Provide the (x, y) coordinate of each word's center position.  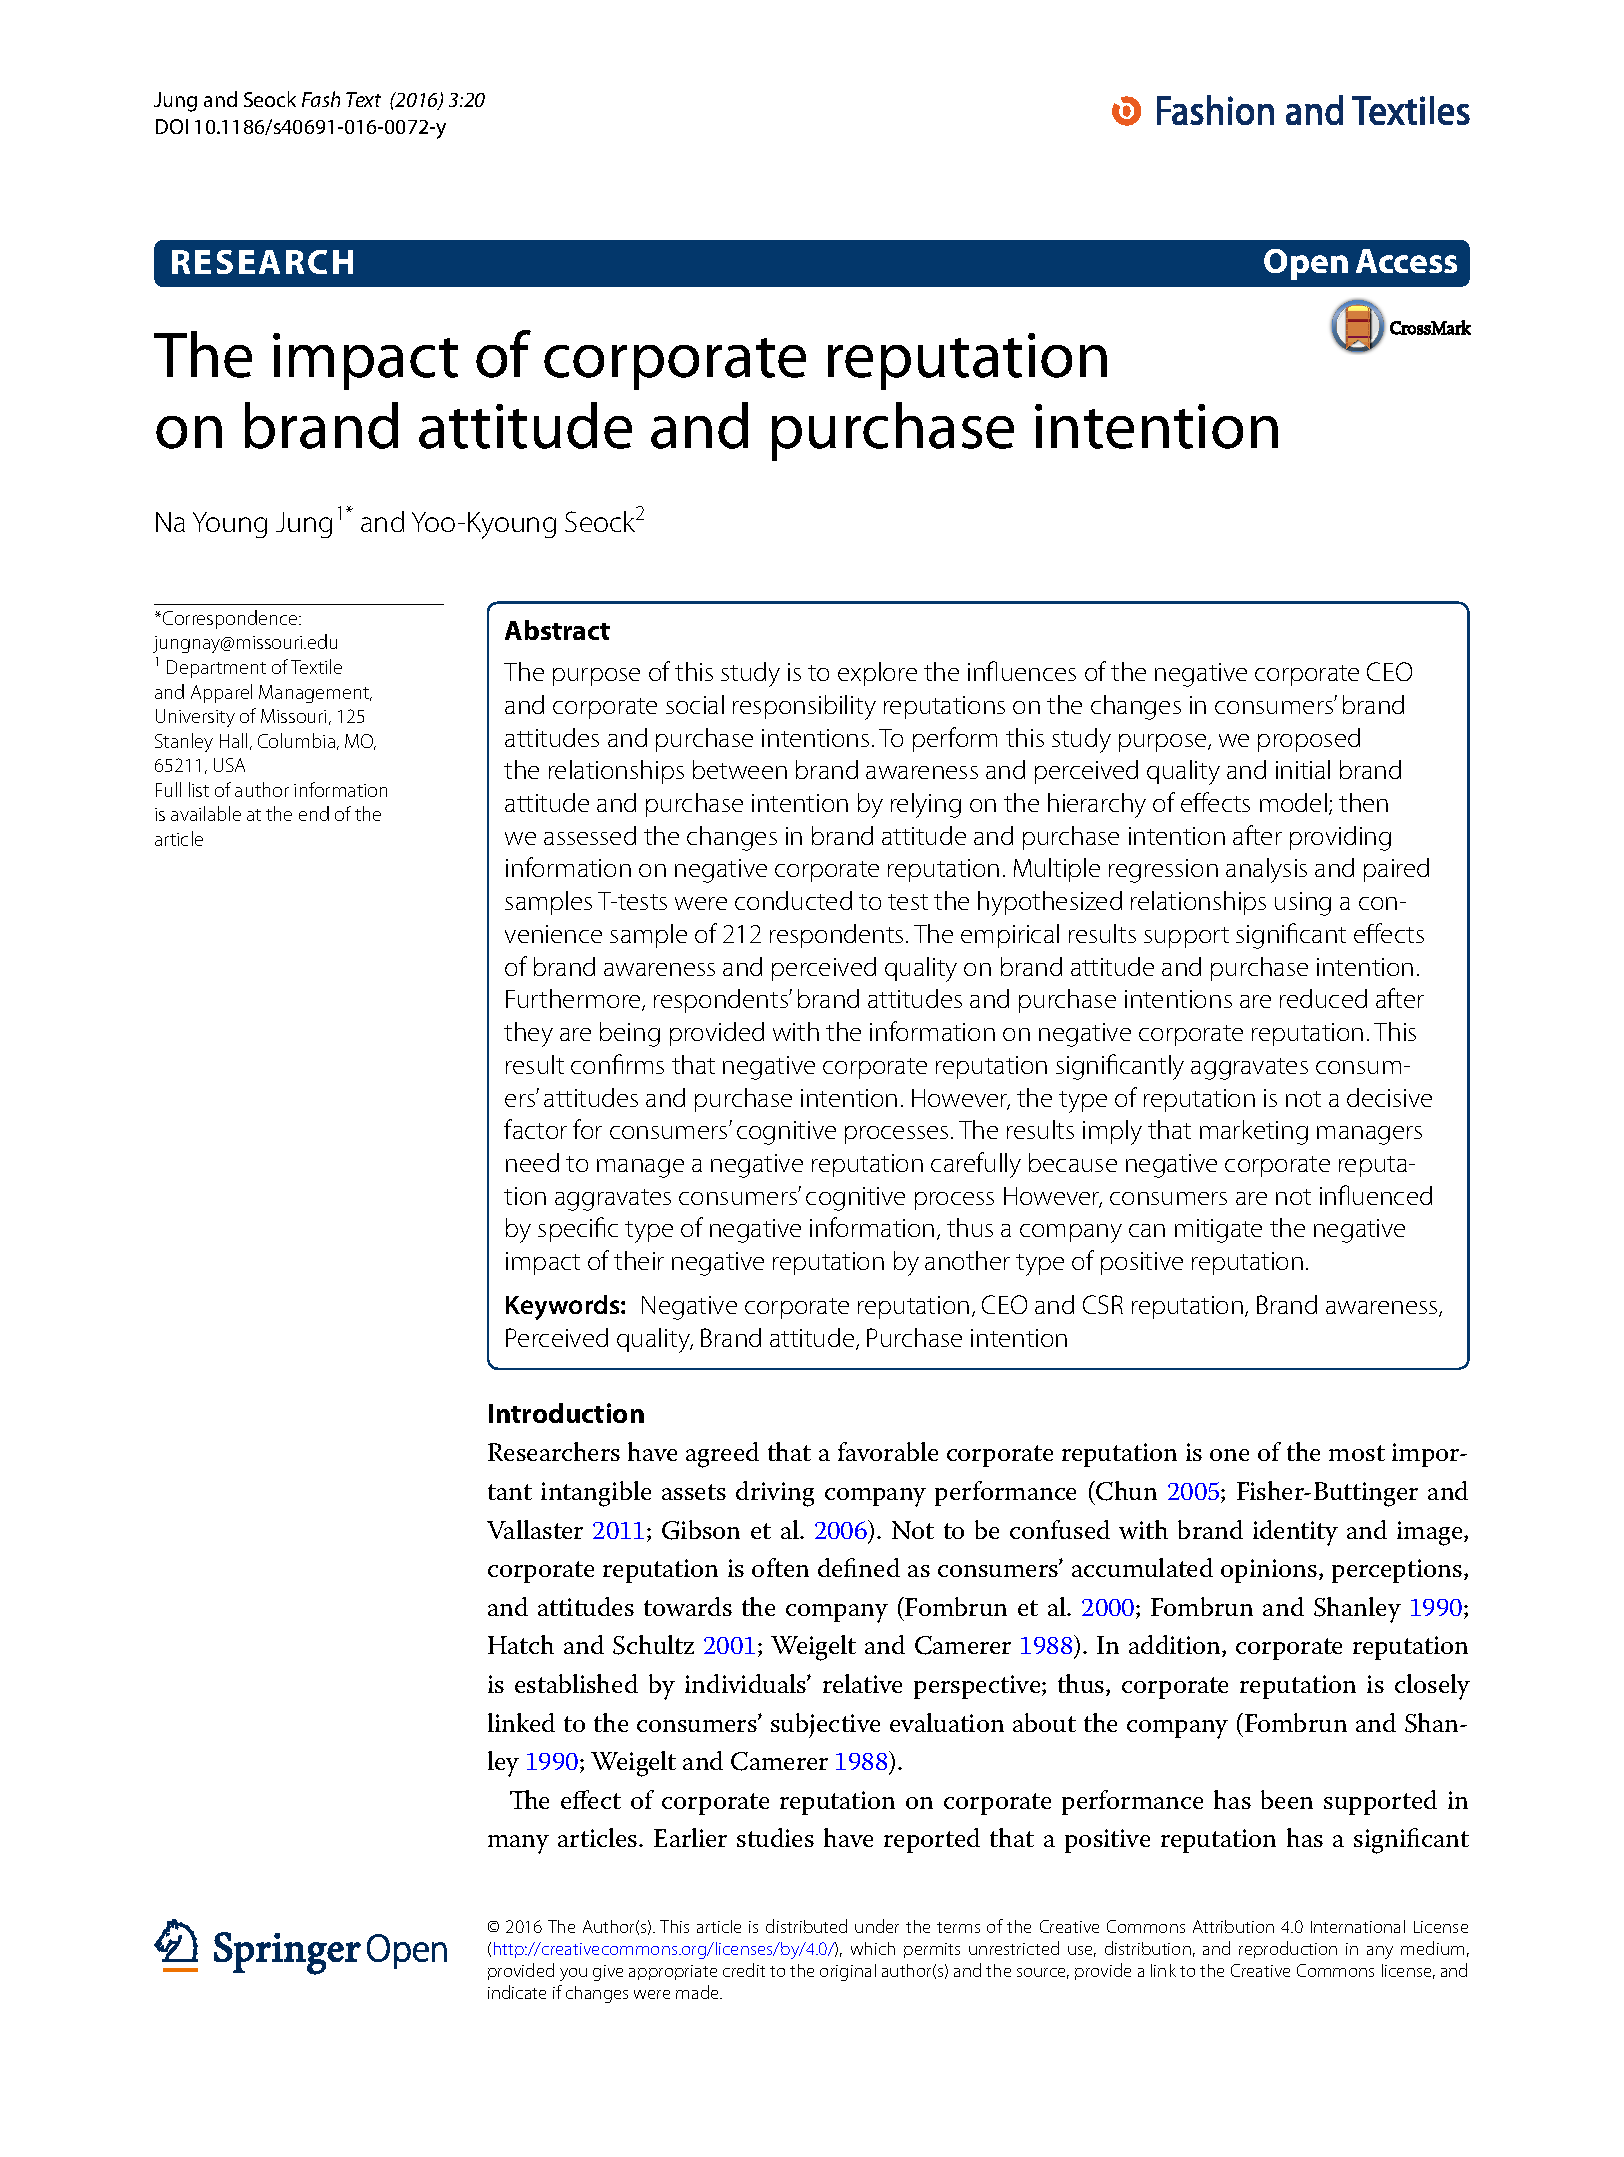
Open (1306, 264)
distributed (806, 1926)
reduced (1323, 998)
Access (1406, 261)
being (630, 1034)
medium (1432, 1948)
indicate (517, 1992)
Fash (321, 99)
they (528, 1034)
